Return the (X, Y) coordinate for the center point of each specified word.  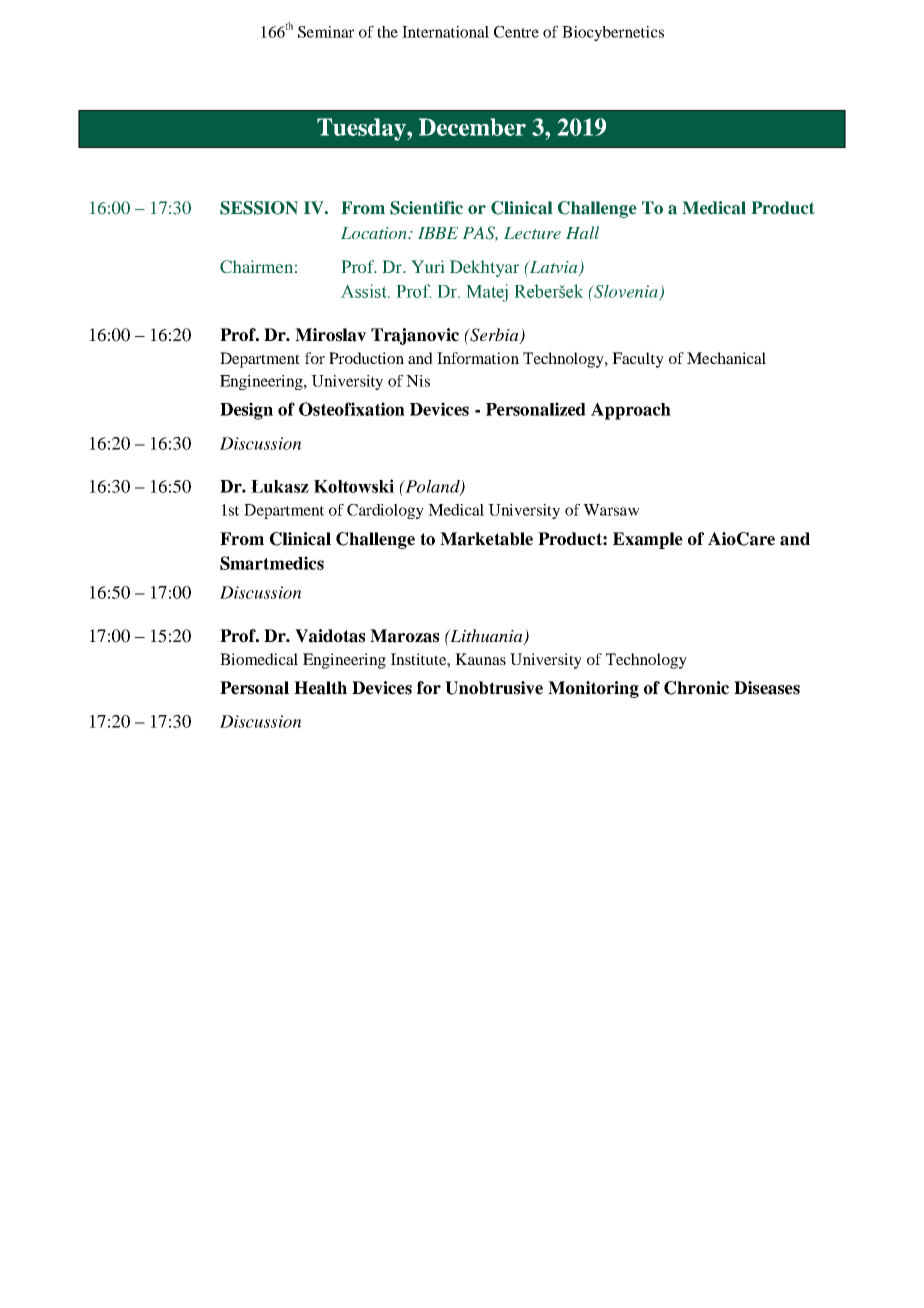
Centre (516, 32)
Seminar (326, 32)
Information (478, 358)
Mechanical (726, 358)
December (472, 127)
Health (320, 688)
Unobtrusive (494, 688)
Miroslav (330, 335)
